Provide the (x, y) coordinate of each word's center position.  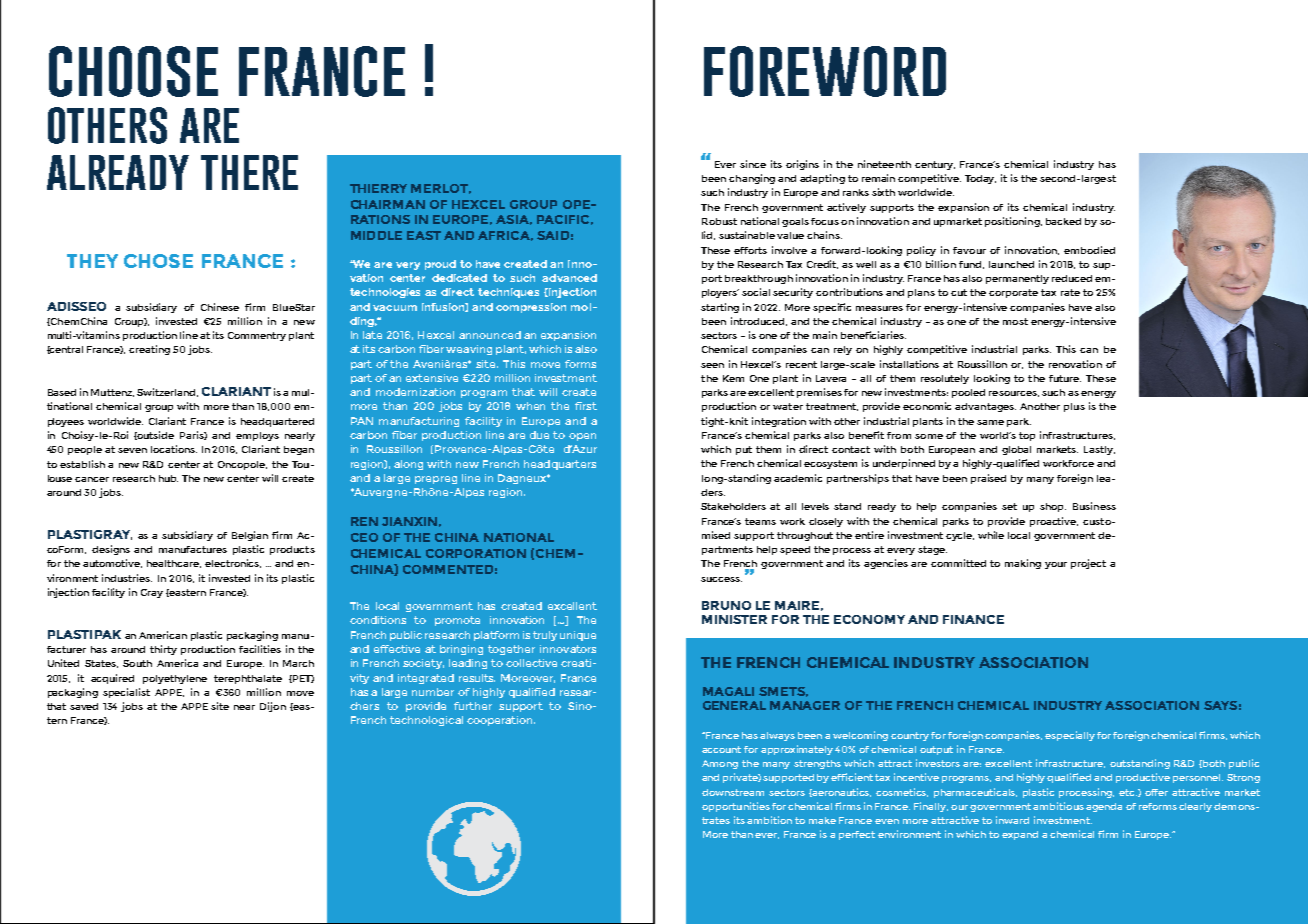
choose (133, 71)
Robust (719, 221)
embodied (1089, 250)
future (1065, 378)
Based (62, 392)
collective (531, 663)
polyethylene (175, 679)
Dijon (273, 707)
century (935, 165)
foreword (825, 71)
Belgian (250, 536)
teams (760, 521)
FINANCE (973, 619)
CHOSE (158, 261)
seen (712, 365)
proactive (1054, 522)
